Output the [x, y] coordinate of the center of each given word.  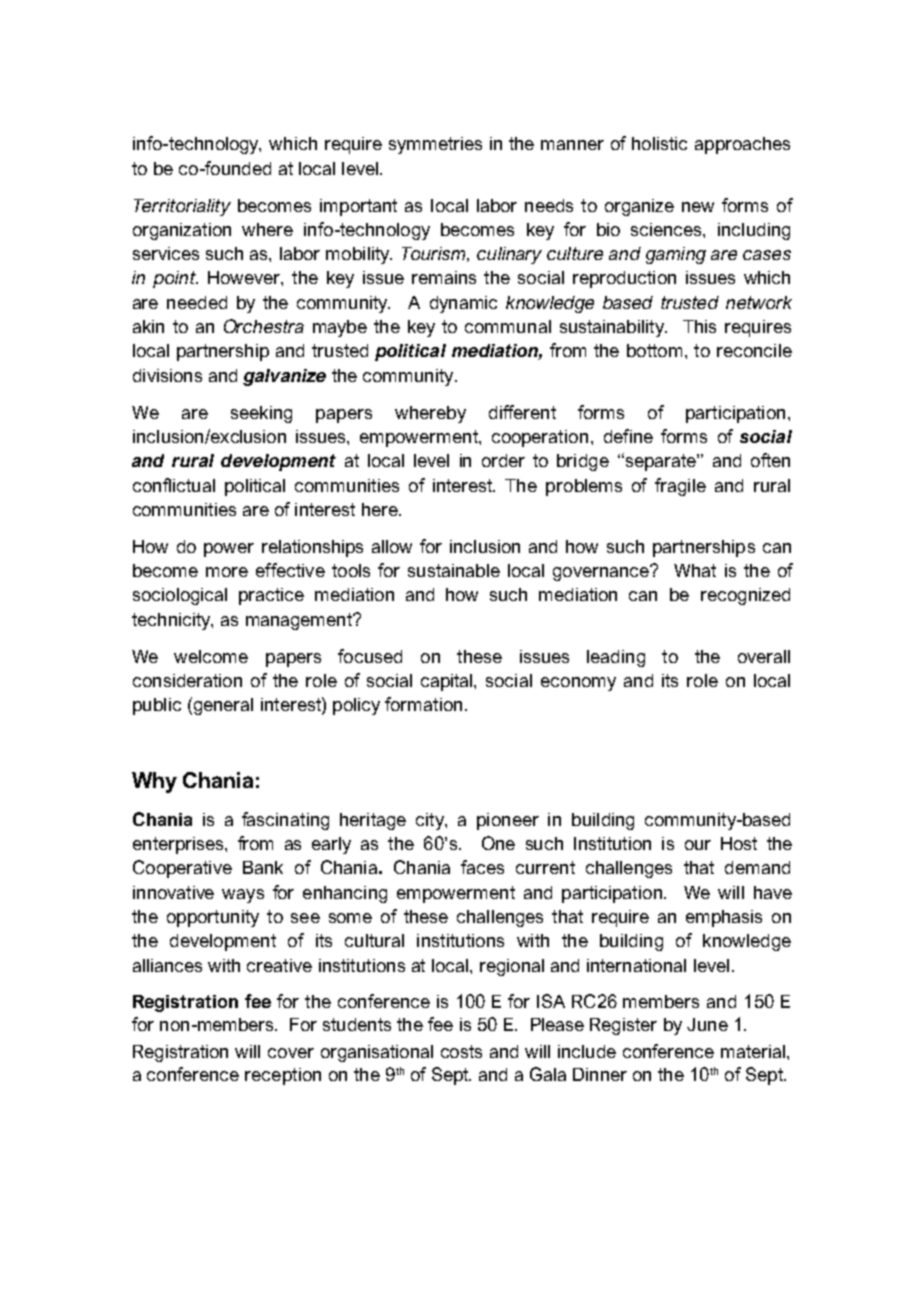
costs [461, 1051]
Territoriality [182, 207]
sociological [180, 596]
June [707, 1024]
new [698, 207]
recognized [745, 596]
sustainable [454, 570]
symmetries [435, 145]
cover [291, 1053]
